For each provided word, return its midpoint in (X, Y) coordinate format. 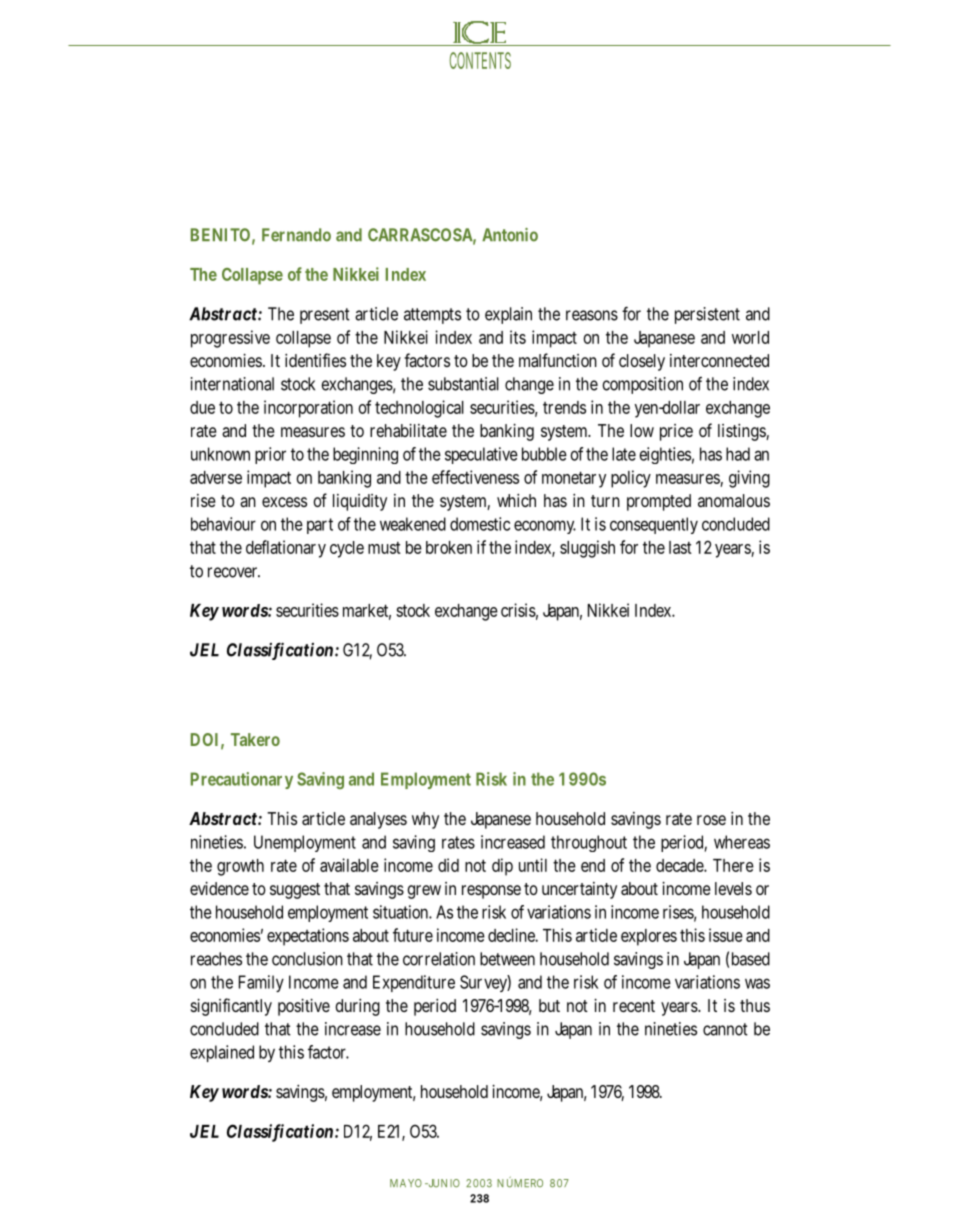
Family (261, 983)
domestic (480, 524)
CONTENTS (480, 60)
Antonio (510, 235)
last (680, 547)
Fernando (296, 235)
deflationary (286, 549)
